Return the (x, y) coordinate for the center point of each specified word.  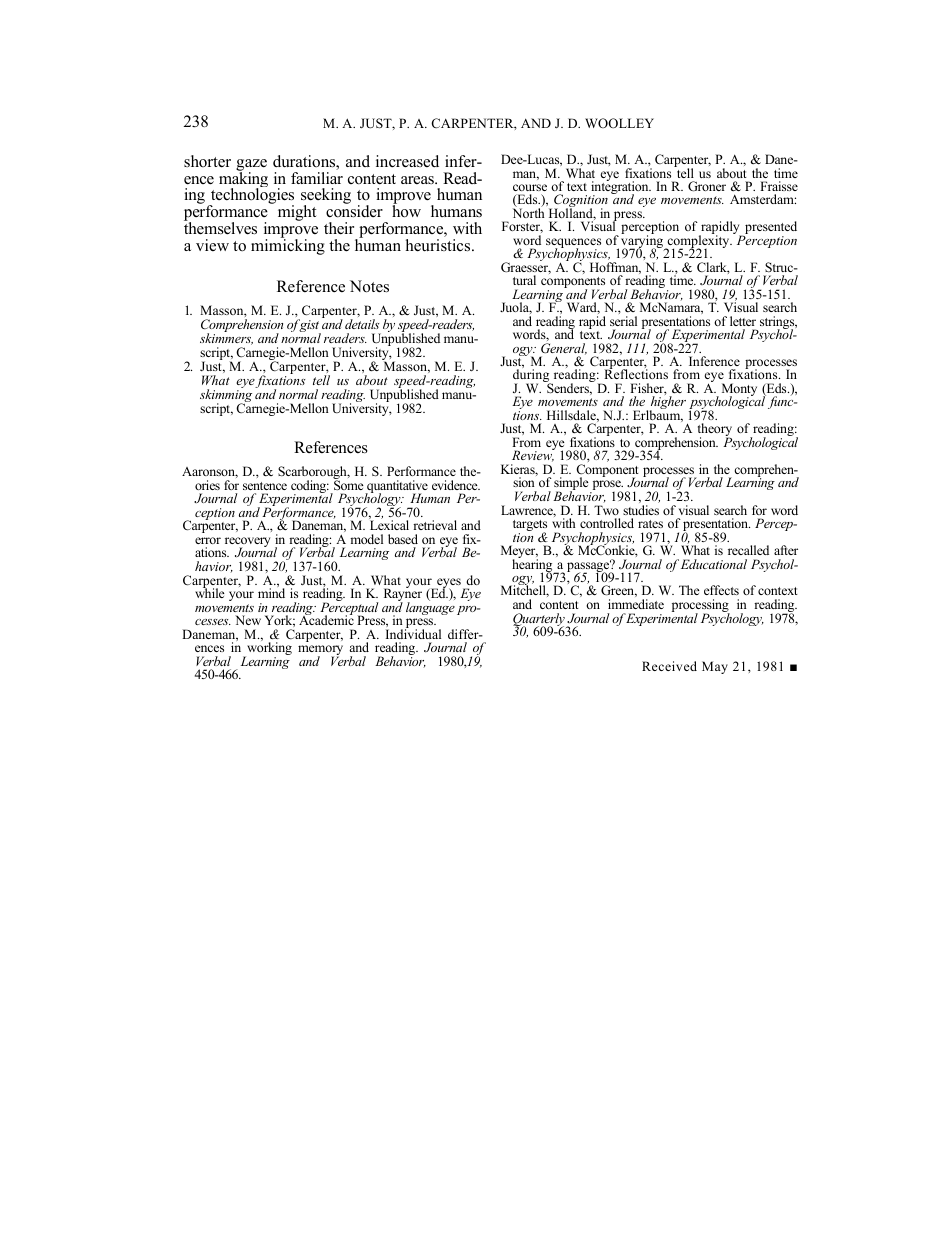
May (715, 667)
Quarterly (540, 621)
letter (743, 321)
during (532, 377)
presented (770, 229)
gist (309, 327)
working (268, 649)
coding (310, 488)
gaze (251, 166)
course (530, 187)
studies (641, 510)
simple (572, 485)
